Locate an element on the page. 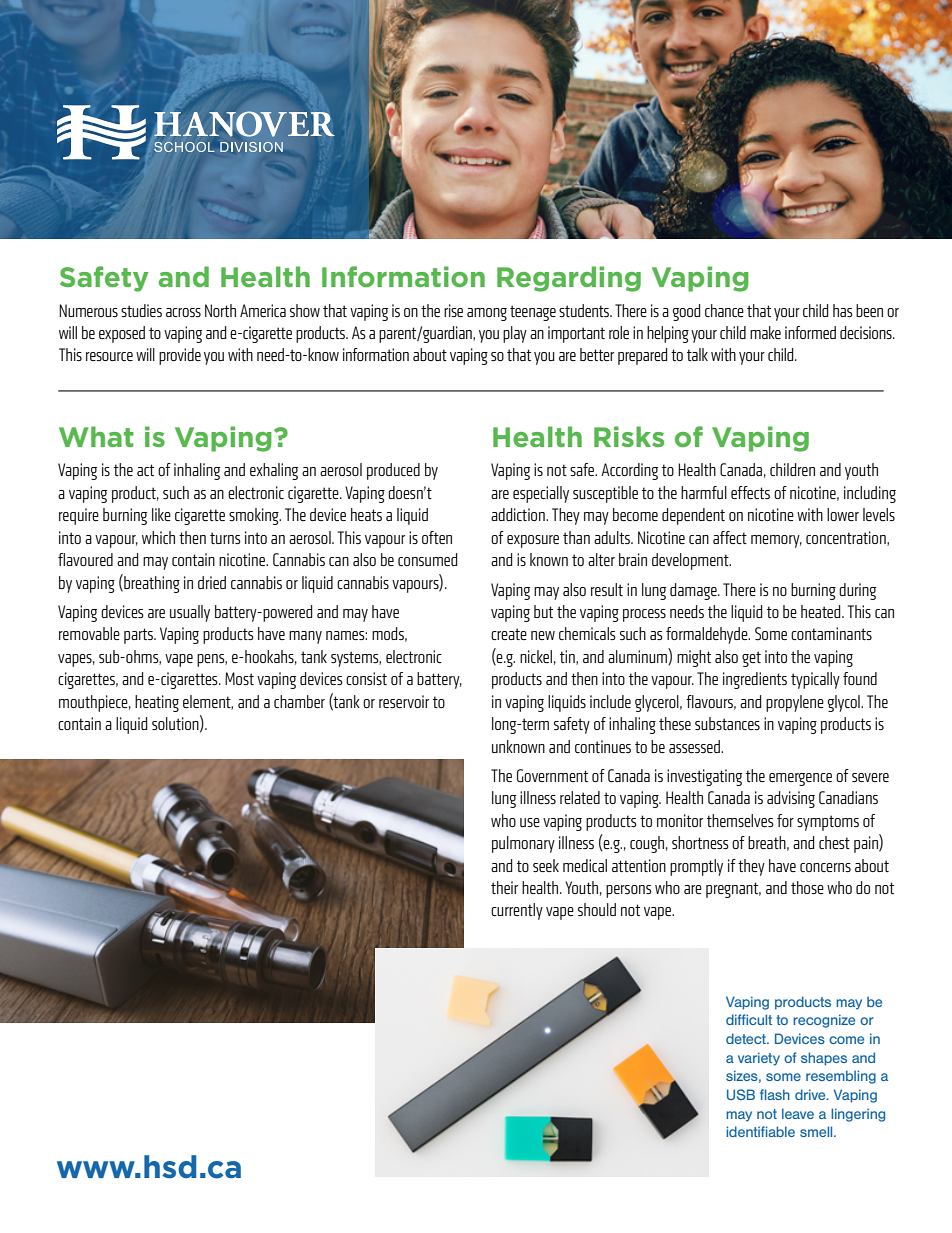 The image size is (952, 1233). across is located at coordinates (183, 312).
